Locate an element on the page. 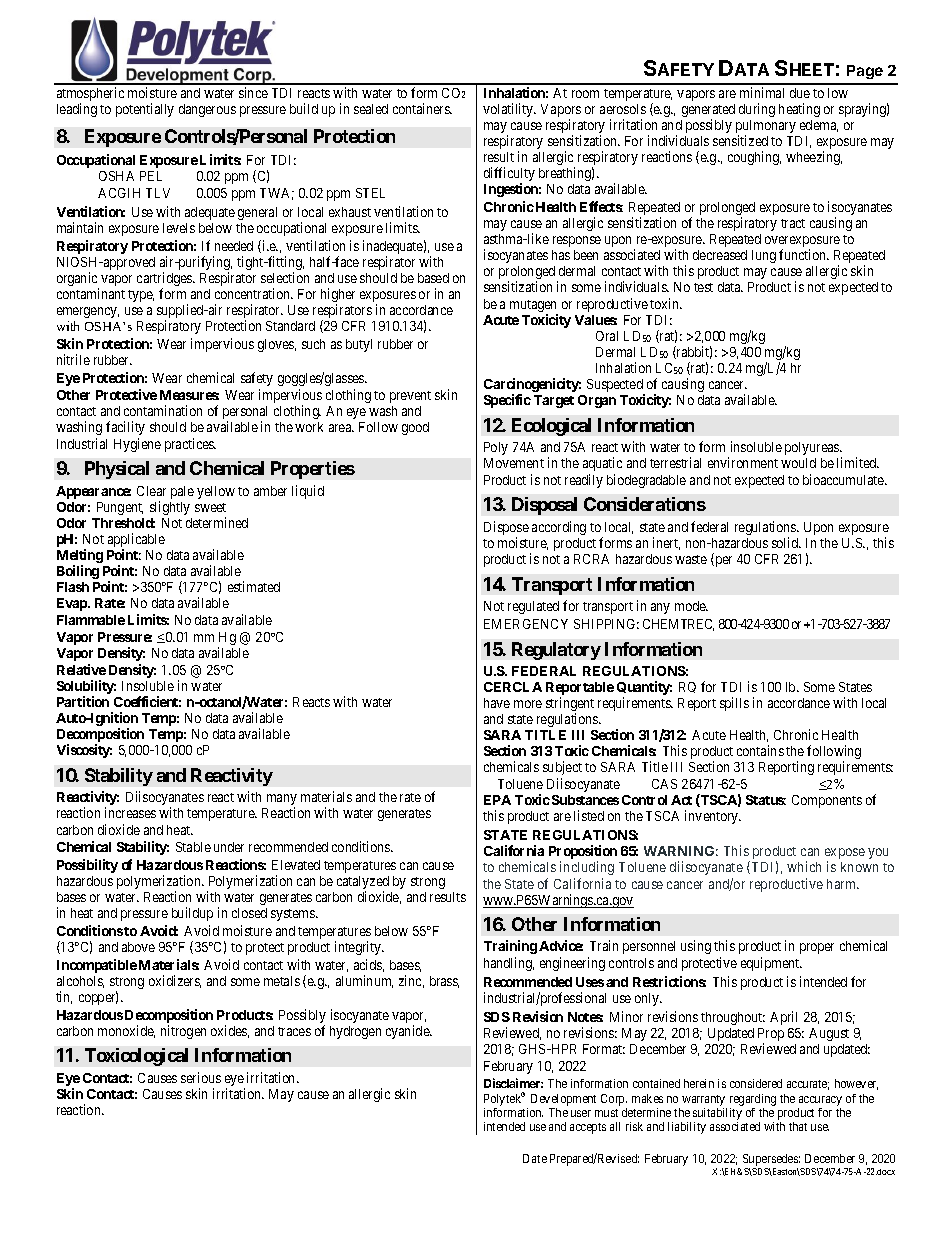  solid is located at coordinates (786, 542).
